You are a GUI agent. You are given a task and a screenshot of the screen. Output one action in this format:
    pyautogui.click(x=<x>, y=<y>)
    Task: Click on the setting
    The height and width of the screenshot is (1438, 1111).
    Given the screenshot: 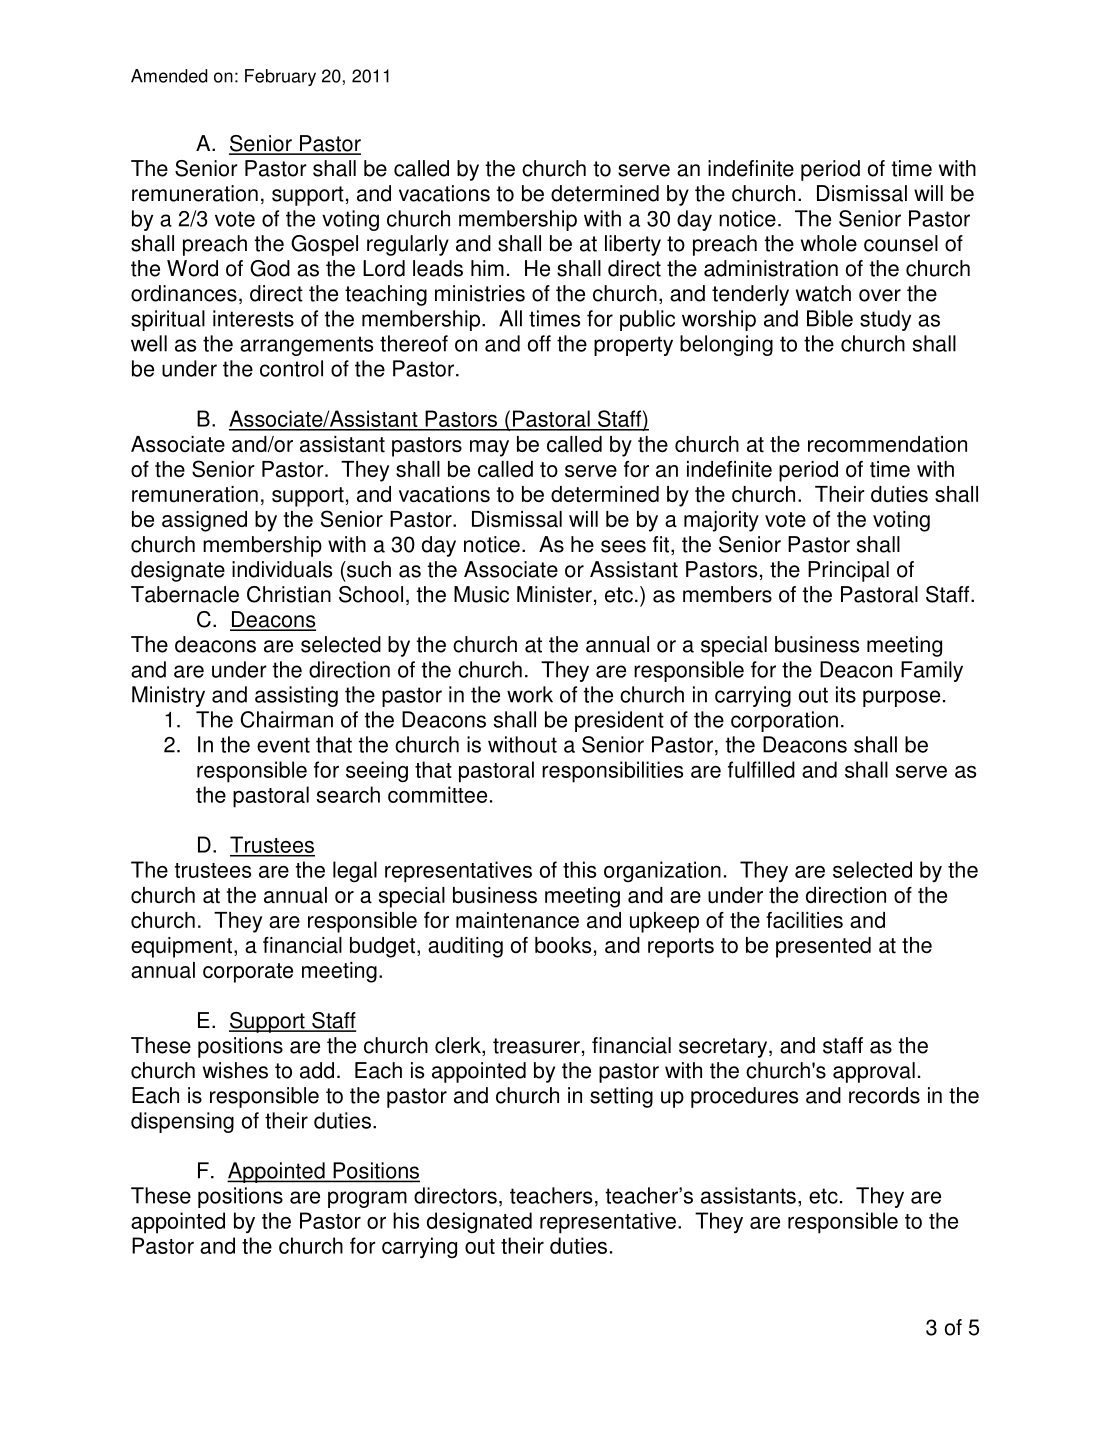 What is the action you would take?
    pyautogui.click(x=621, y=1097)
